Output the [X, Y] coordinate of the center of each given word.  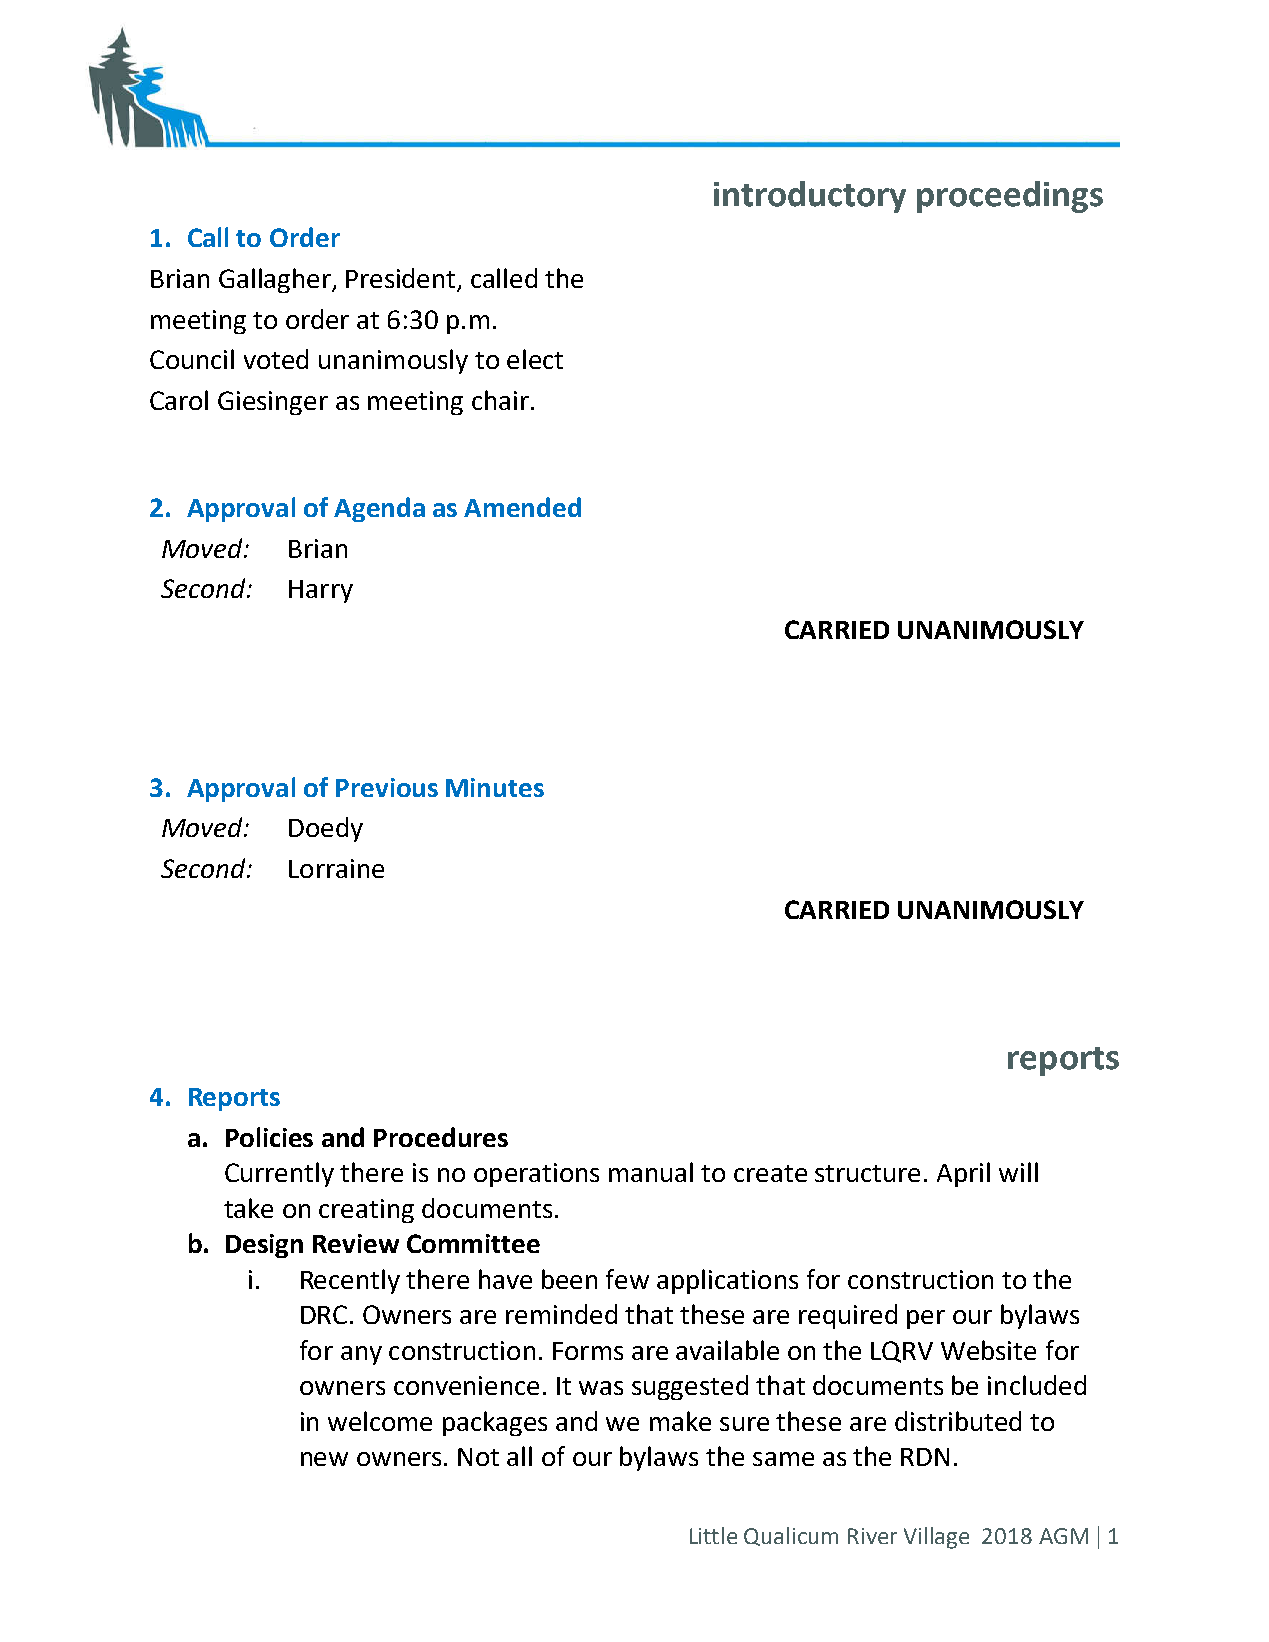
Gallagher [276, 280]
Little [713, 1535]
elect [535, 359]
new [324, 1459]
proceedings [1010, 197]
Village [936, 1538]
